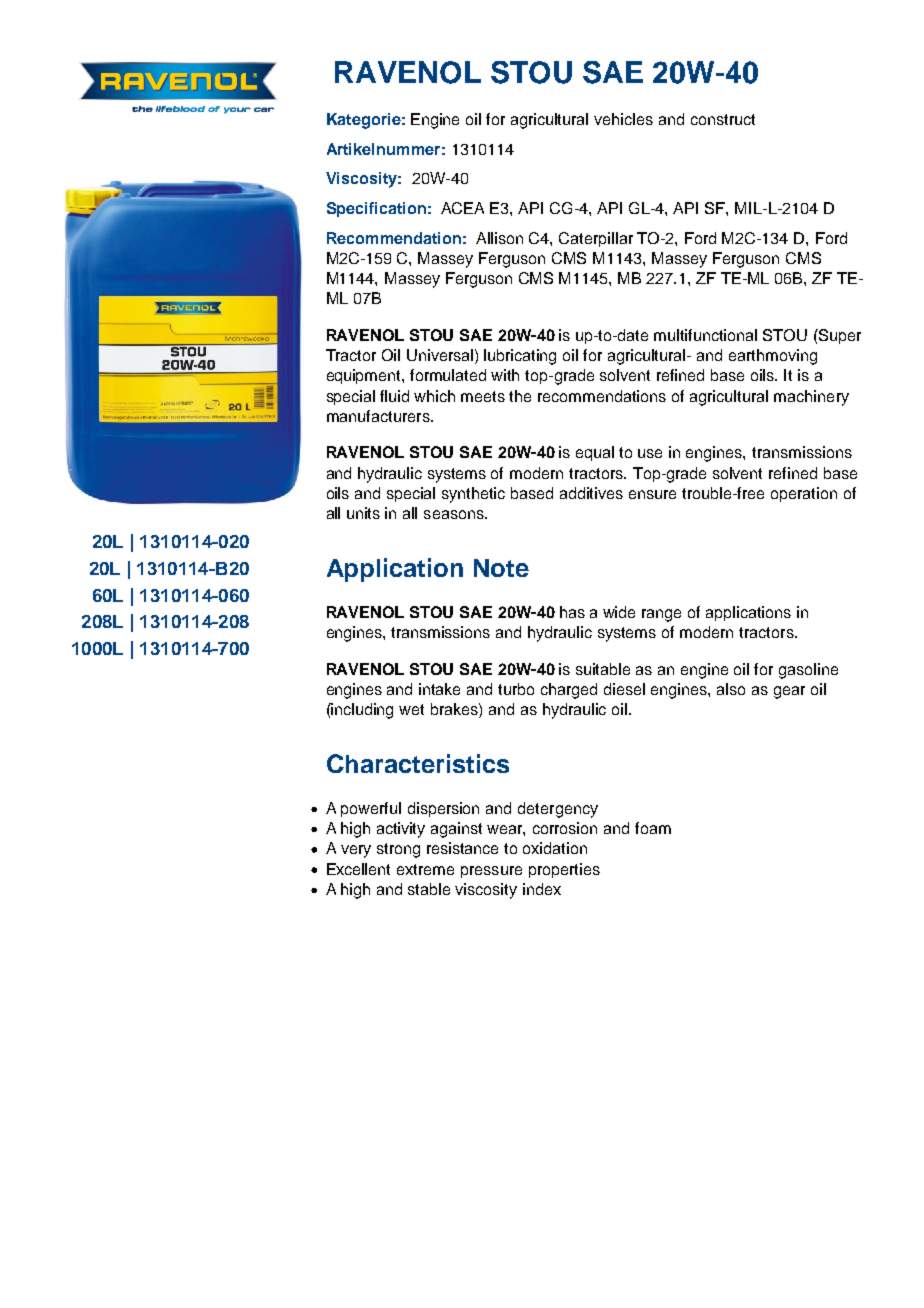  I want to click on Specification, so click(376, 209).
